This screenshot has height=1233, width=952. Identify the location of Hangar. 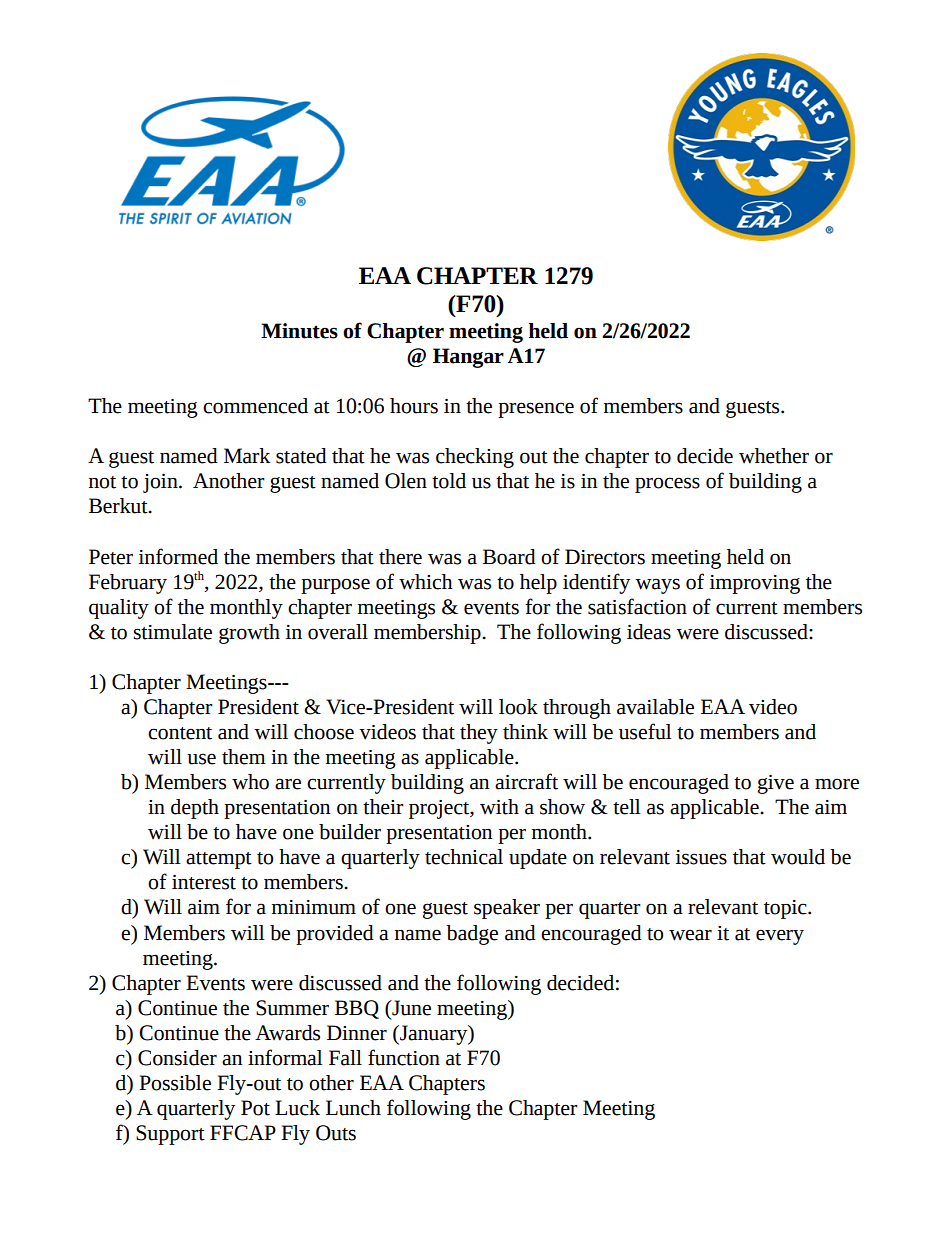
(468, 358).
